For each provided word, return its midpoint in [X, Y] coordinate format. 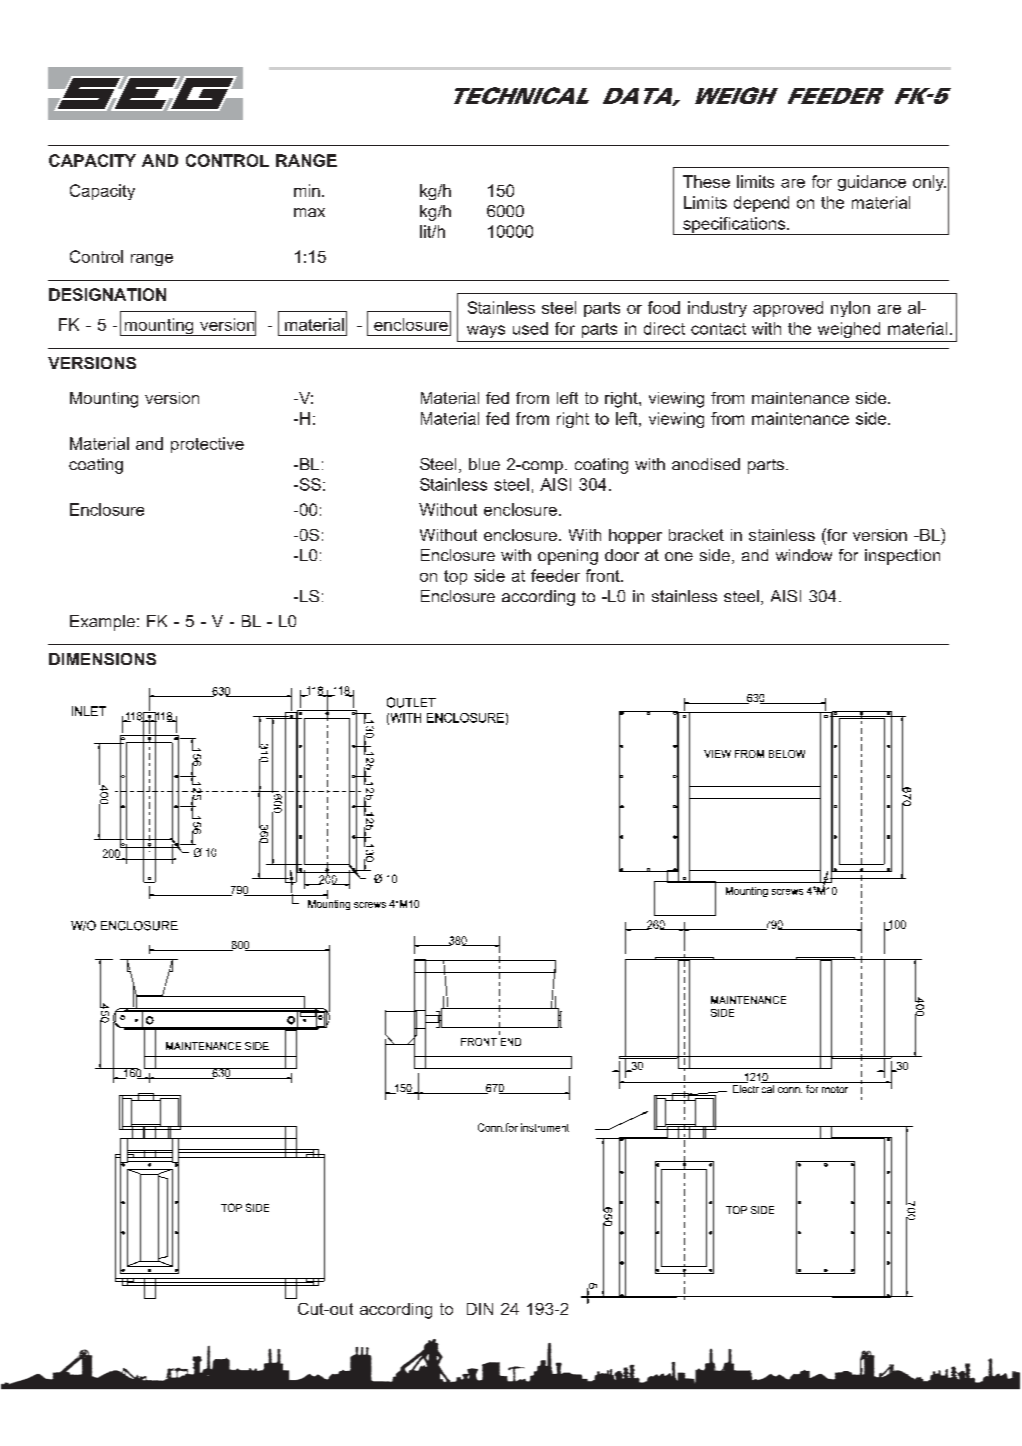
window [804, 555]
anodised [706, 464]
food [664, 307]
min [307, 190]
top [455, 577]
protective [207, 445]
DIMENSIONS [102, 659]
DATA [638, 97]
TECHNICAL [521, 95]
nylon [850, 309]
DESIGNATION [107, 294]
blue [484, 464]
